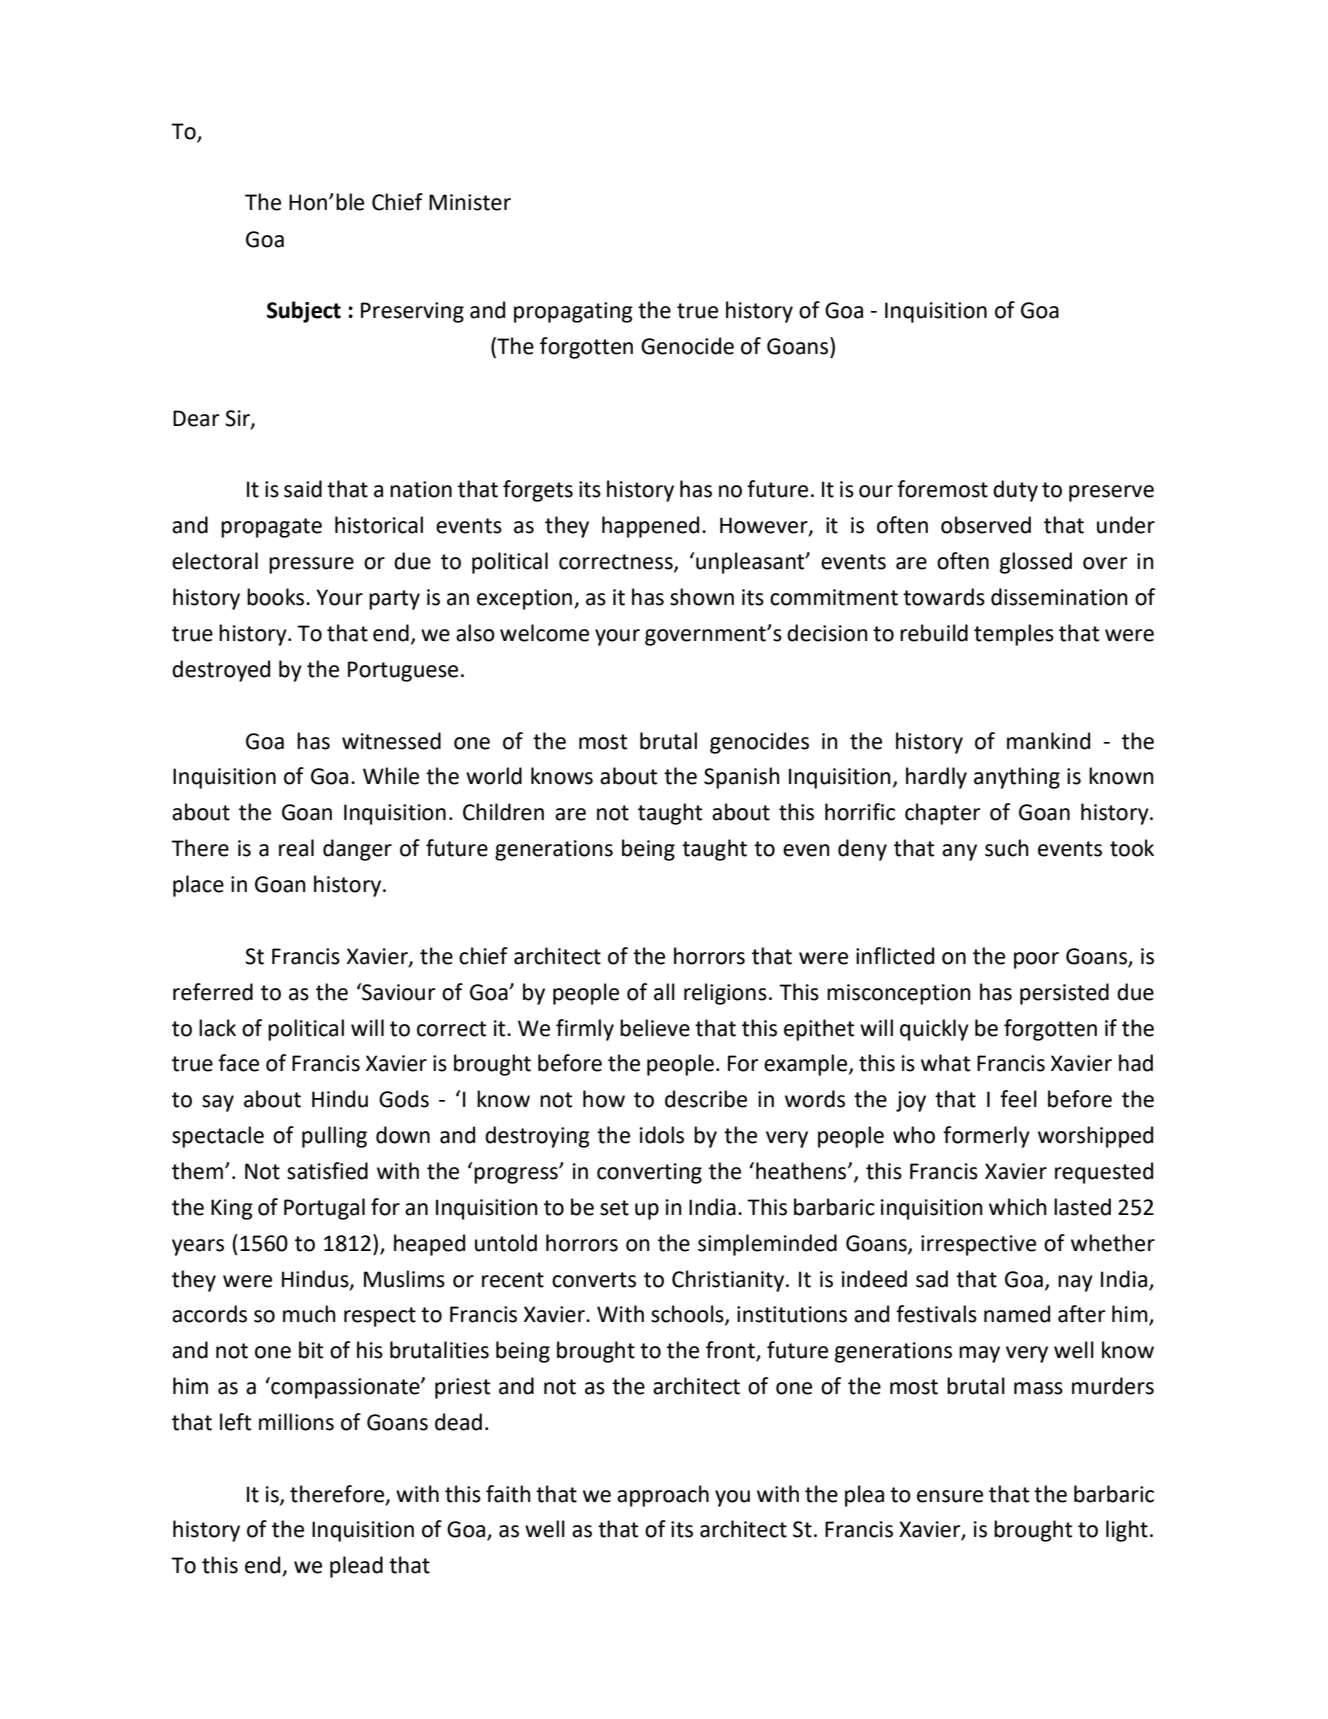 This document has height=1719, width=1328. Describe the element at coordinates (1015, 491) in the document. I see `duty` at that location.
